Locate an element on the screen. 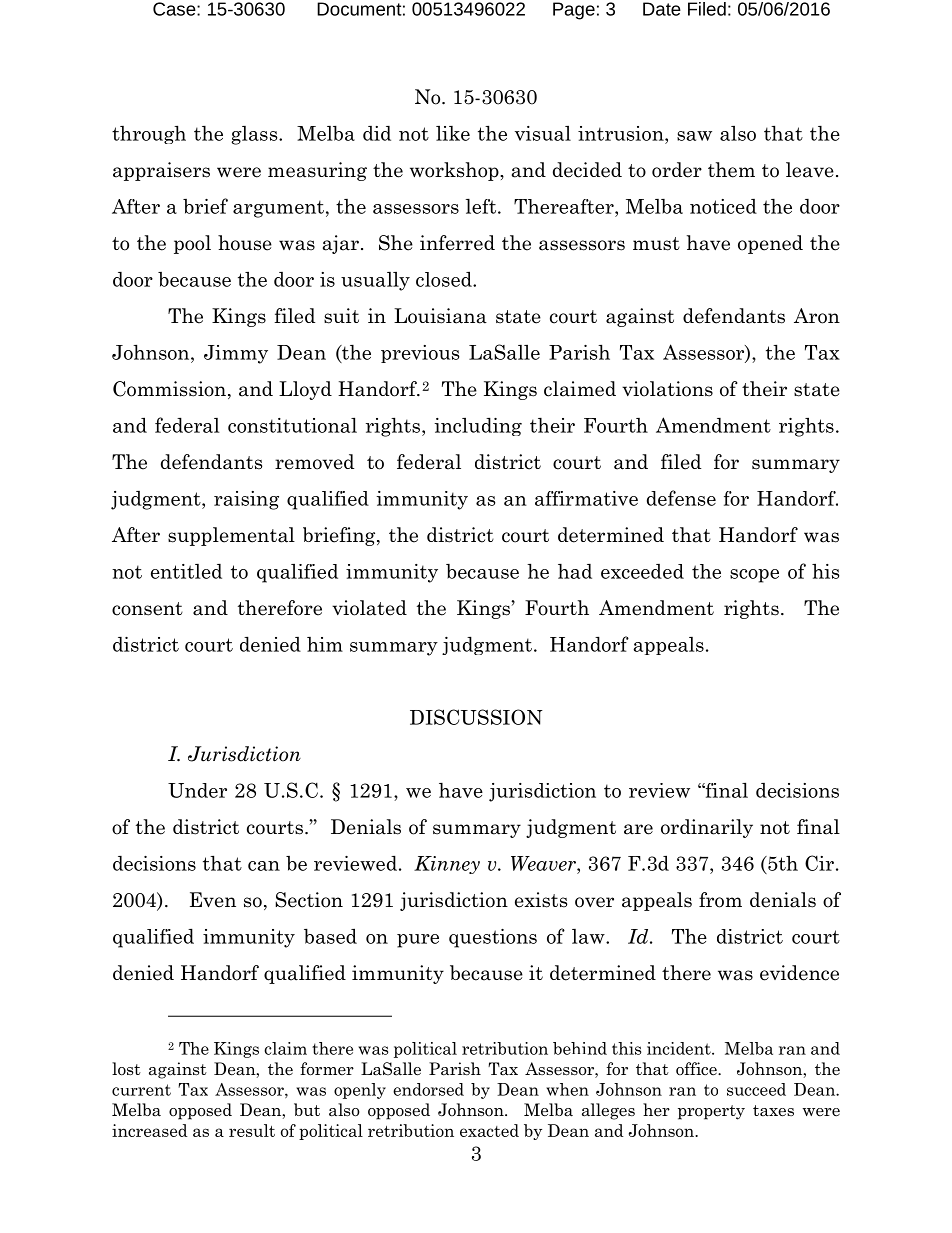 This screenshot has width=952, height=1233. ordinarily is located at coordinates (707, 828).
